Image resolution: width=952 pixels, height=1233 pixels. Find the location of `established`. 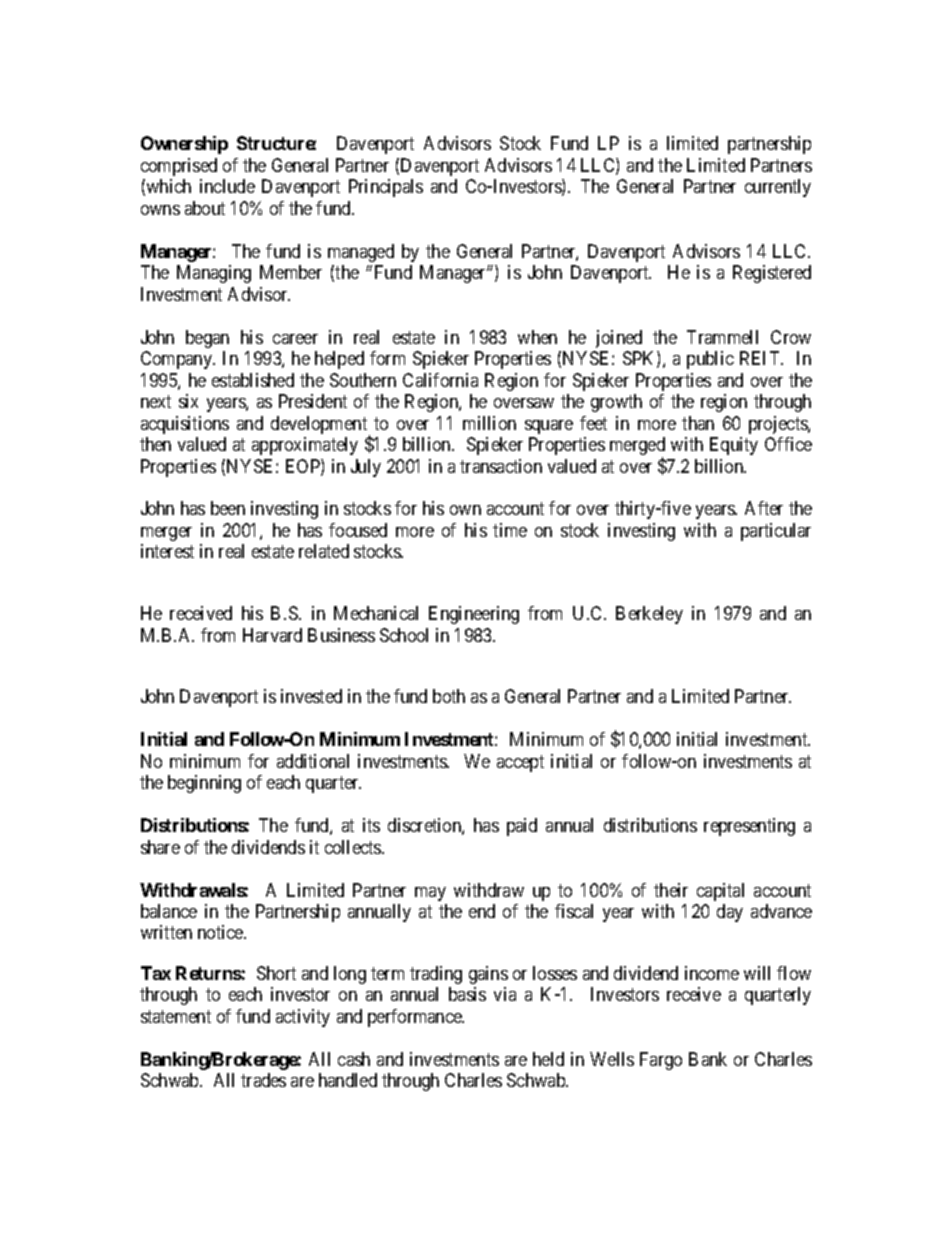

established is located at coordinates (253, 380).
